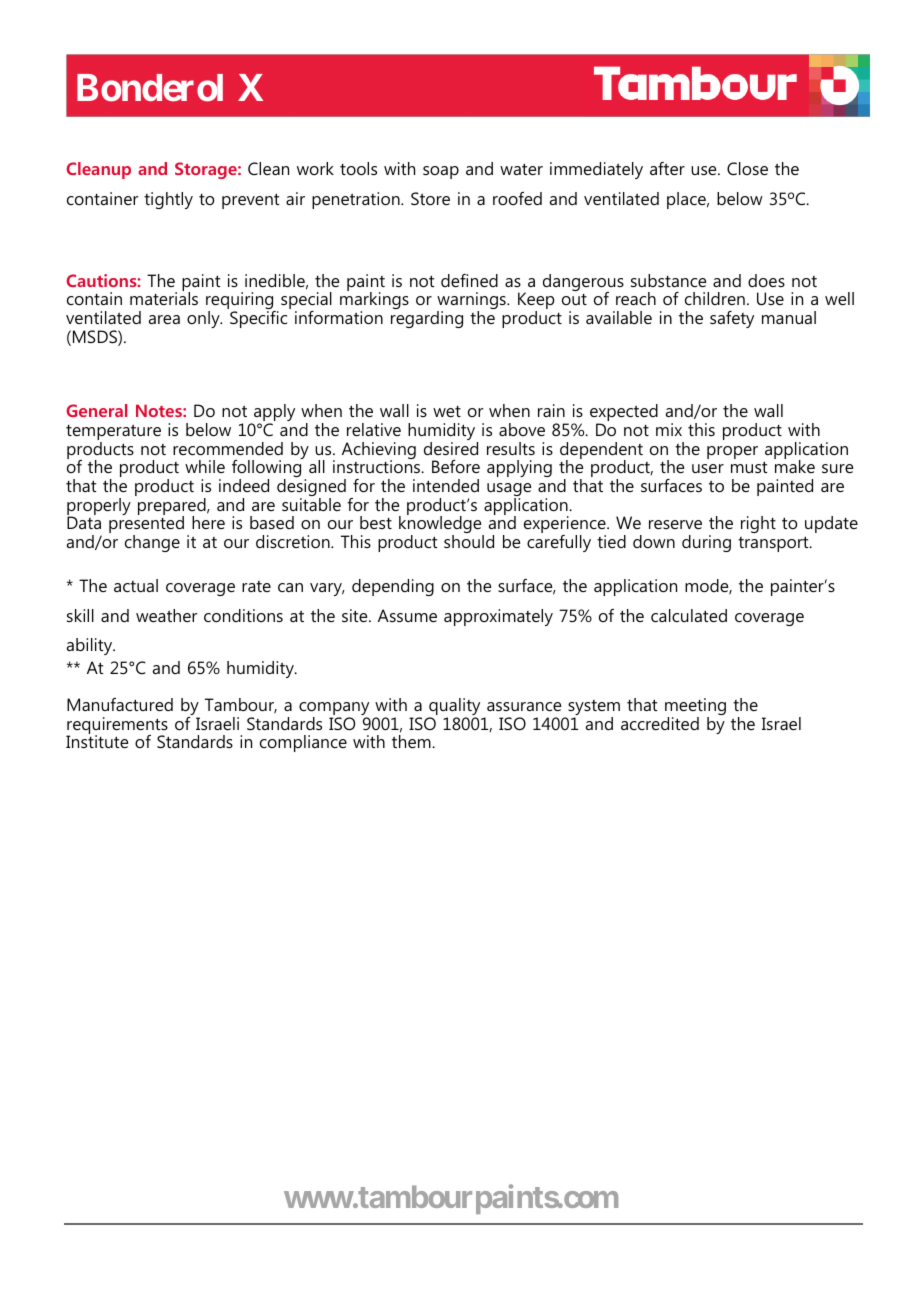 This image has height=1308, width=924. I want to click on approximately, so click(498, 617).
